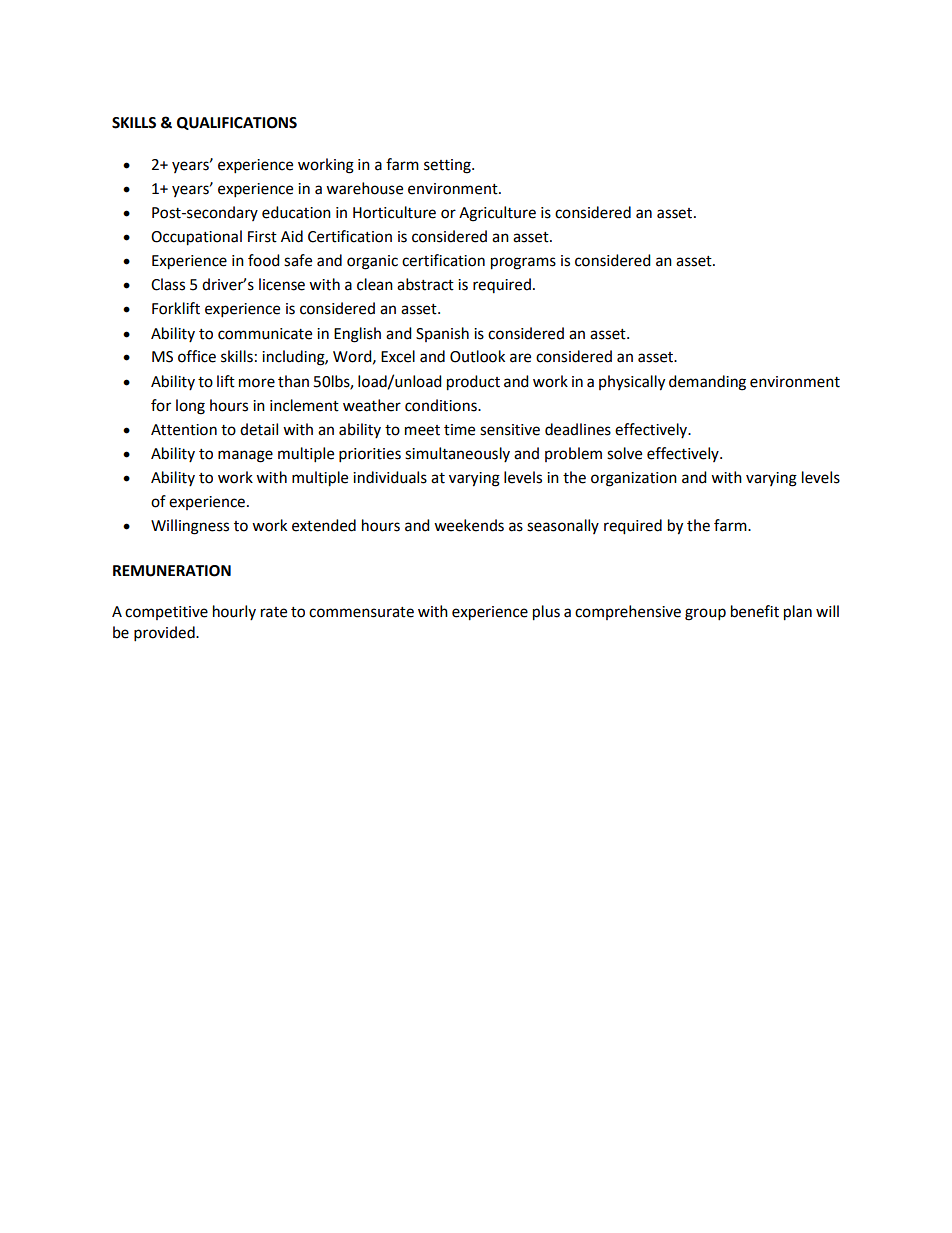 This document has height=1233, width=952. Describe the element at coordinates (469, 525) in the document. I see `weekends` at that location.
